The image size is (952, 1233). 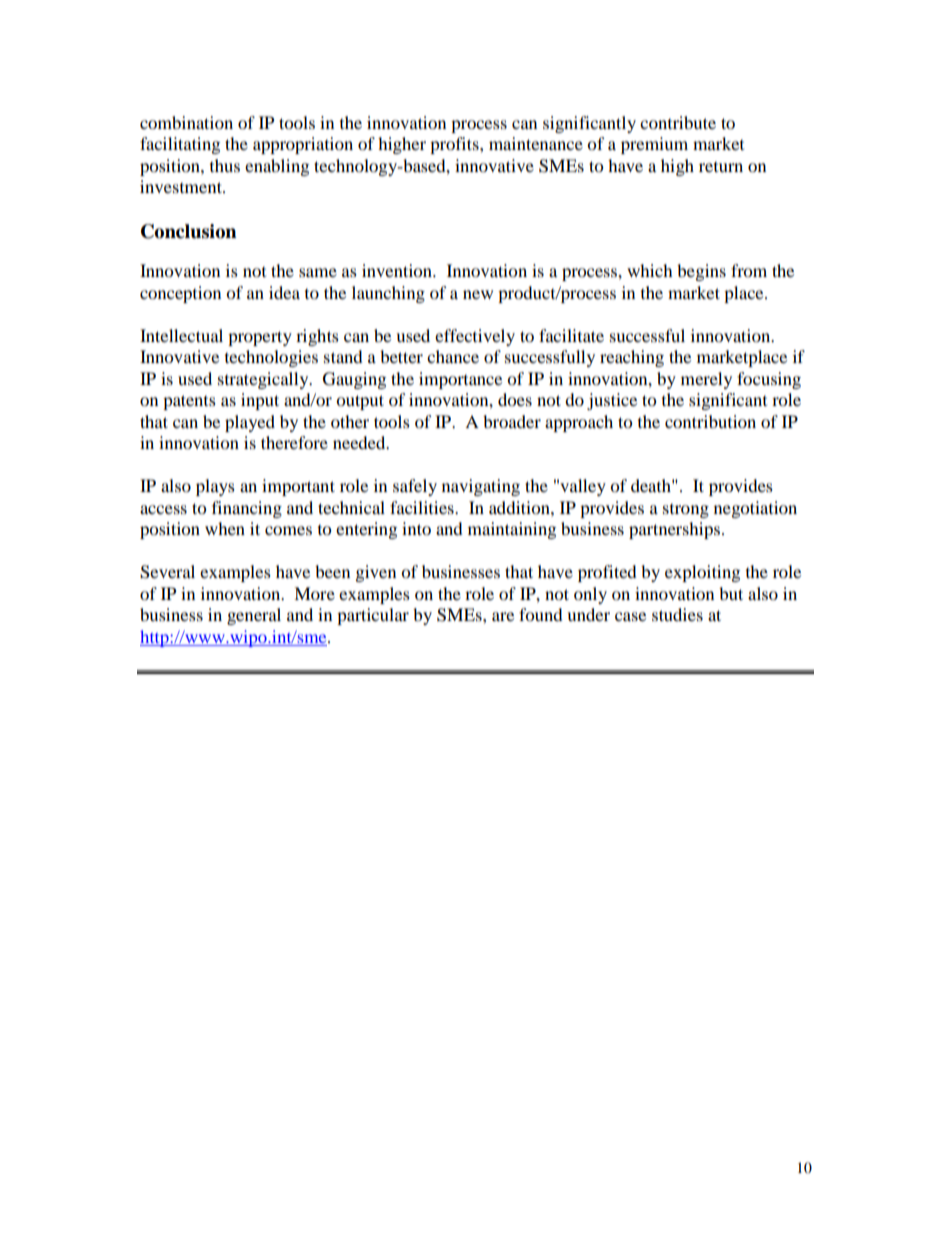 I want to click on general, so click(x=254, y=616).
